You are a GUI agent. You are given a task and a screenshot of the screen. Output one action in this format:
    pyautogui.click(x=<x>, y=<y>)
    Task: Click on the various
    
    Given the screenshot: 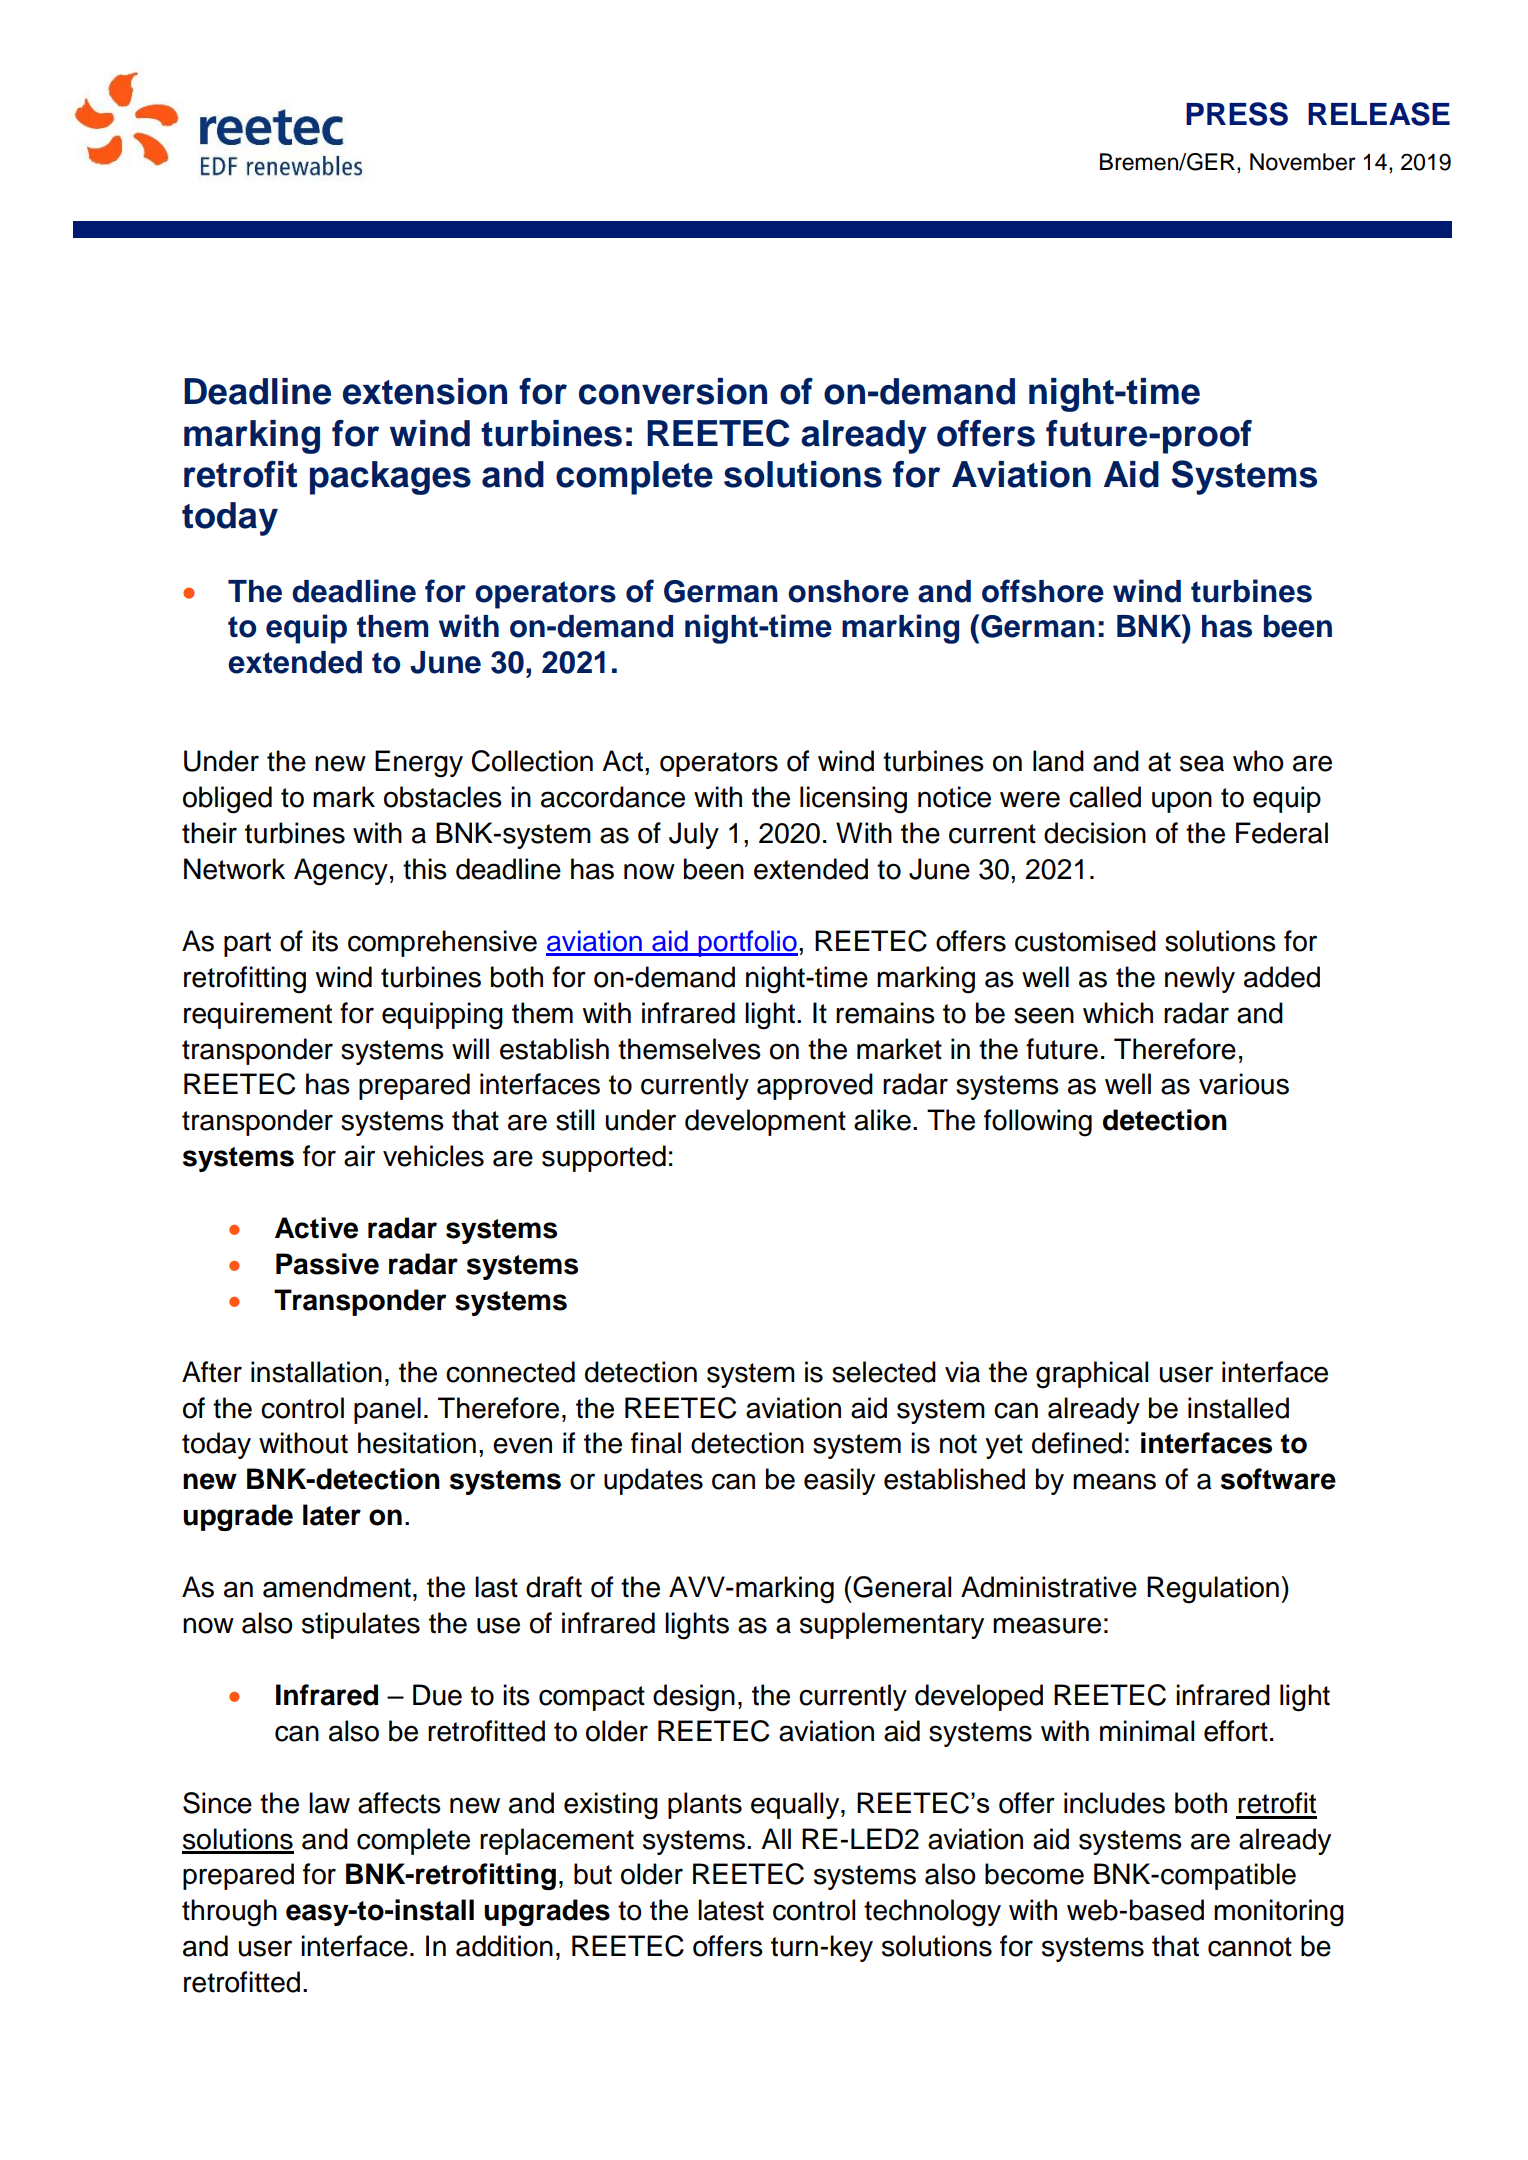 What is the action you would take?
    pyautogui.click(x=1244, y=1084)
